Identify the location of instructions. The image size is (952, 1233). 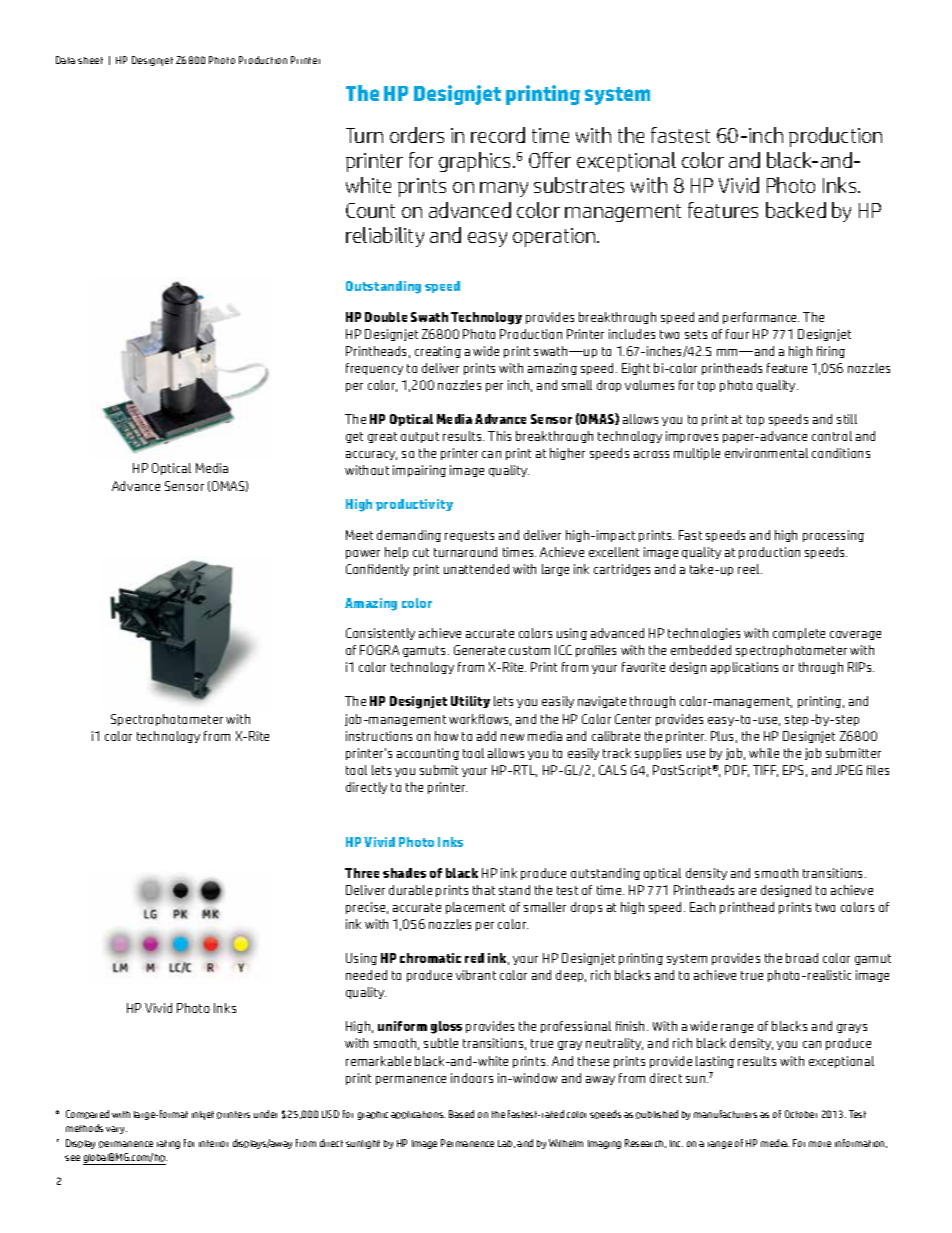
(379, 736).
